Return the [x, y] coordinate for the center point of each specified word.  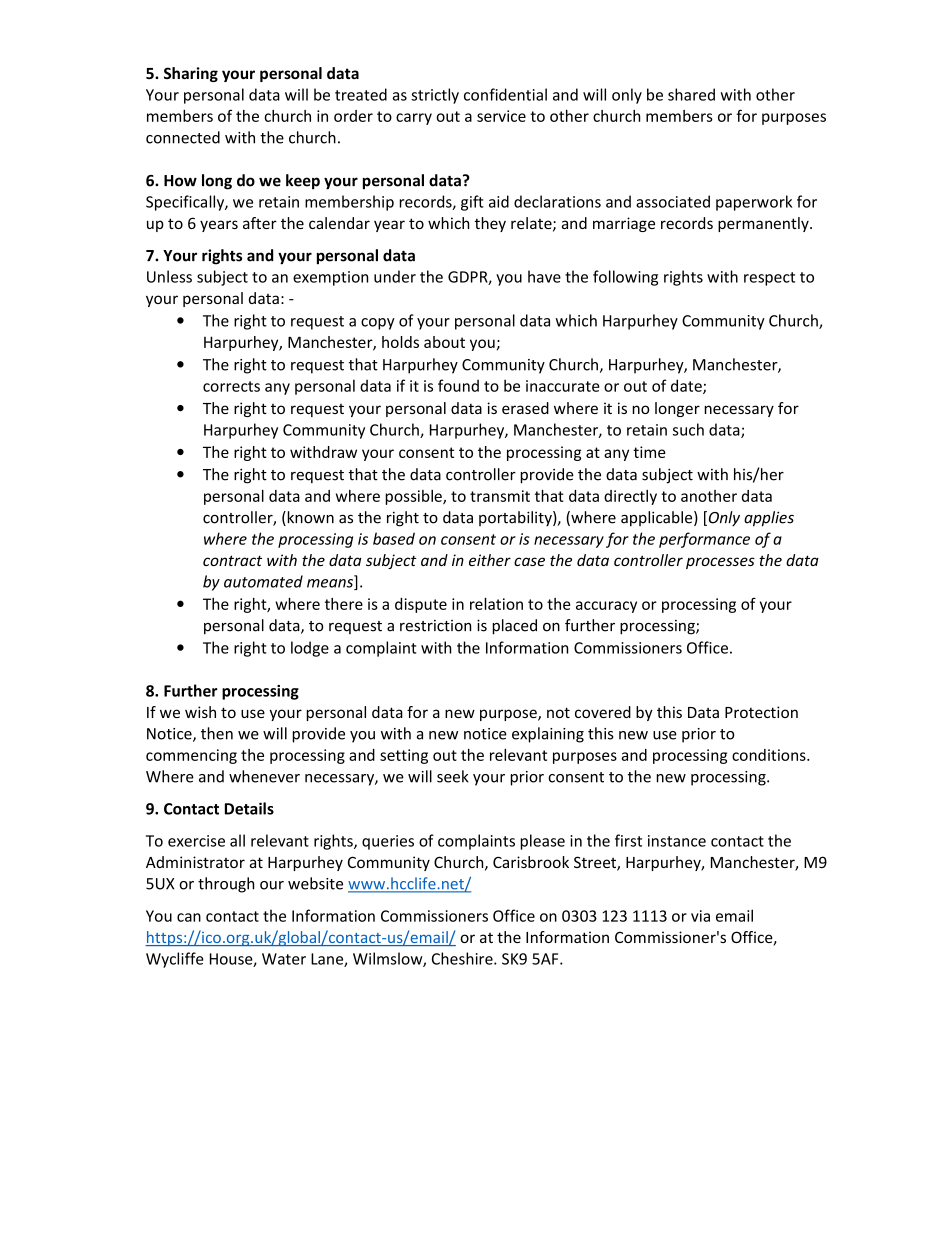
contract [232, 560]
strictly [435, 96]
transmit [500, 496]
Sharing [191, 74]
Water [284, 959]
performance [704, 540]
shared [691, 94]
